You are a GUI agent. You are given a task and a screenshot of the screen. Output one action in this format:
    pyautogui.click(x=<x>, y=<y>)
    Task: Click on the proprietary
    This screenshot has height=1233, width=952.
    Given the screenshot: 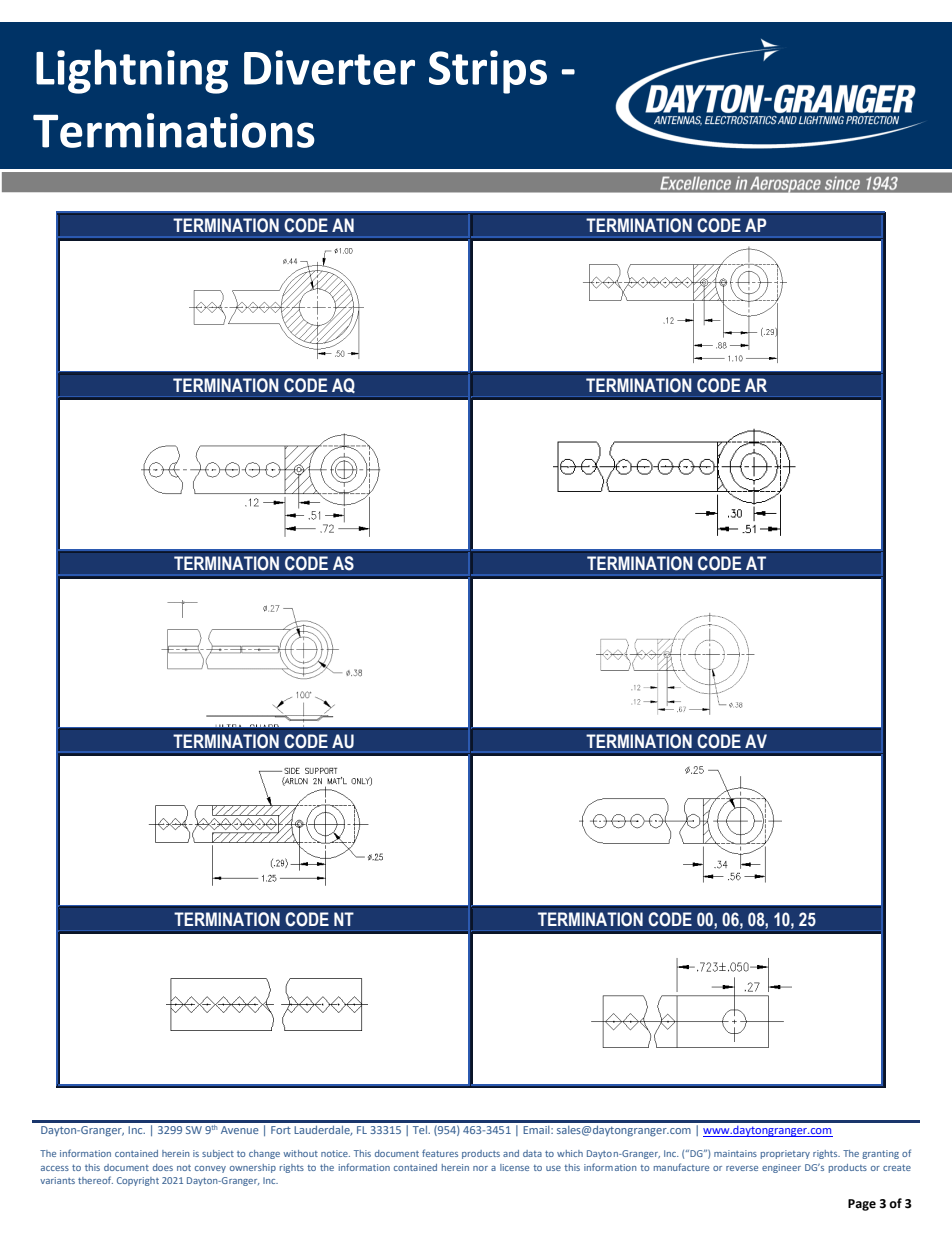 What is the action you would take?
    pyautogui.click(x=785, y=1154)
